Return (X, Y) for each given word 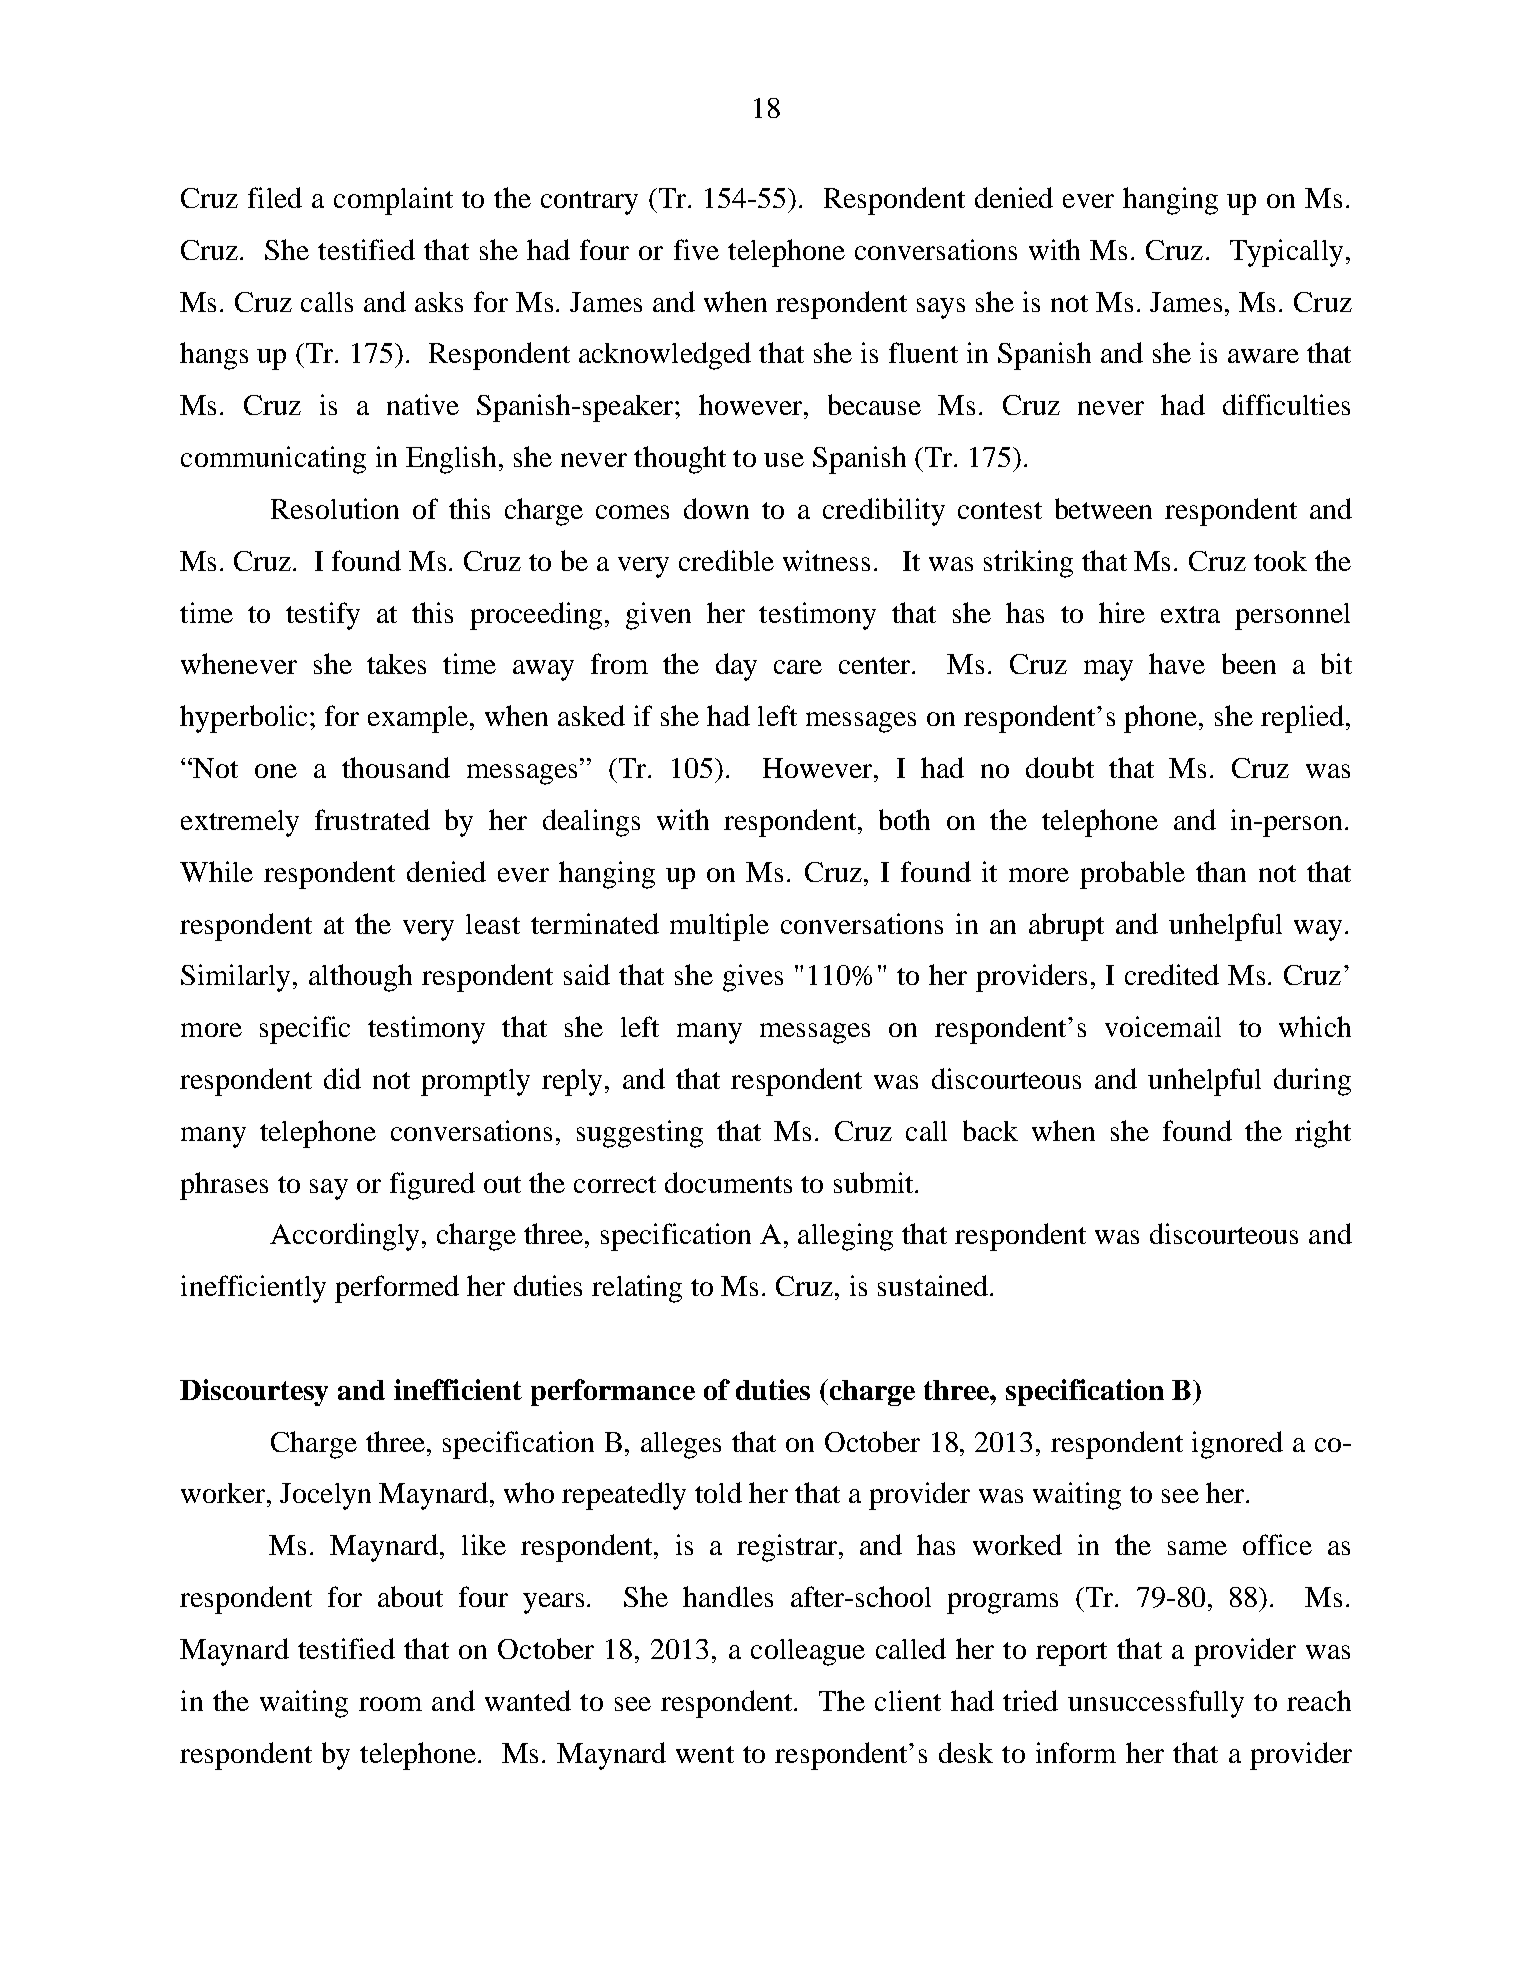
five (696, 249)
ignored (1237, 1445)
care (798, 667)
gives (753, 978)
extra (1190, 614)
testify (323, 616)
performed (397, 1289)
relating (637, 1289)
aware (1263, 356)
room (390, 1704)
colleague (808, 1652)
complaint (393, 201)
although (360, 978)
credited (1172, 974)
